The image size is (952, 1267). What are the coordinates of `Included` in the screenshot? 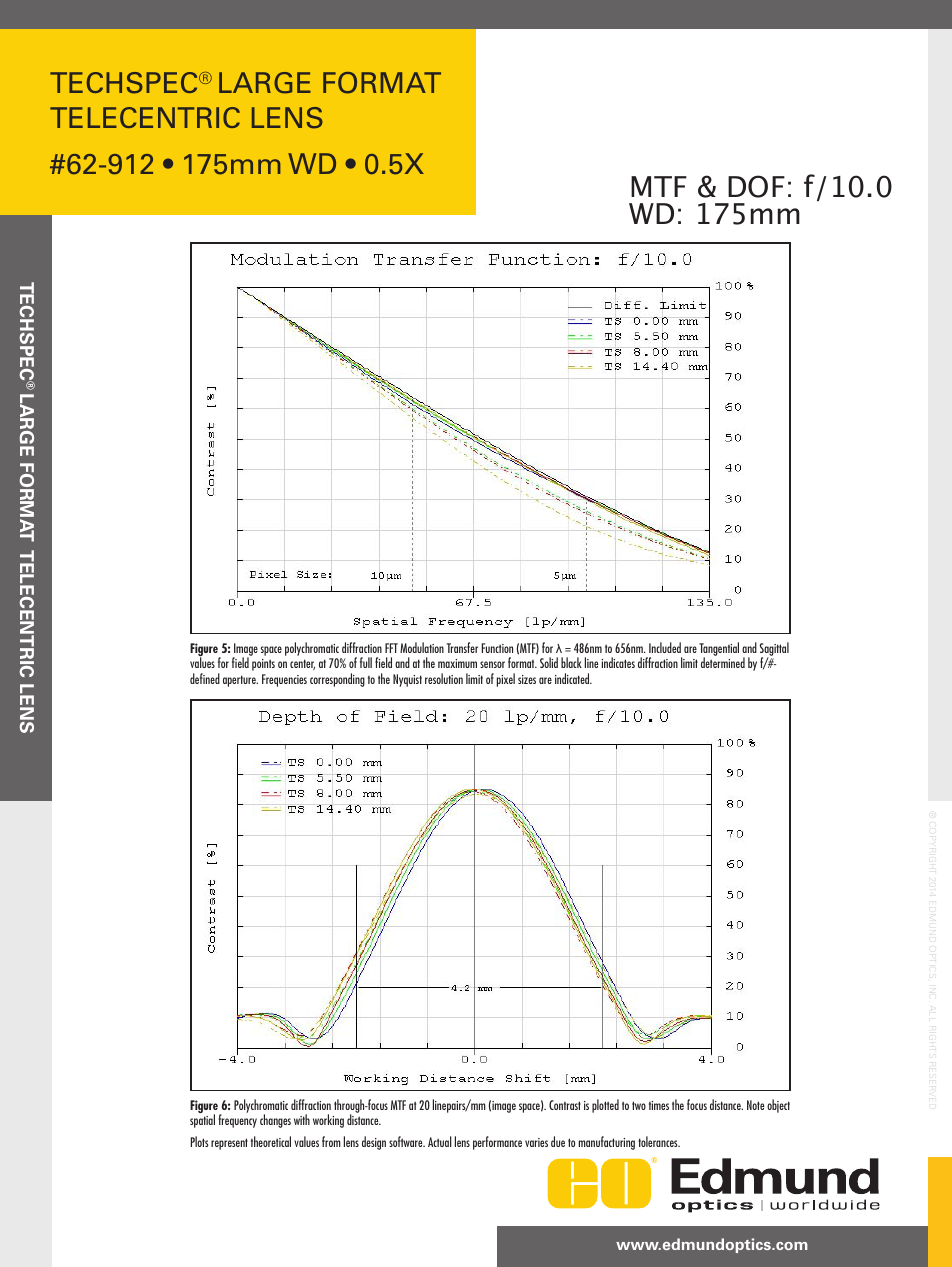 It's located at (665, 647).
